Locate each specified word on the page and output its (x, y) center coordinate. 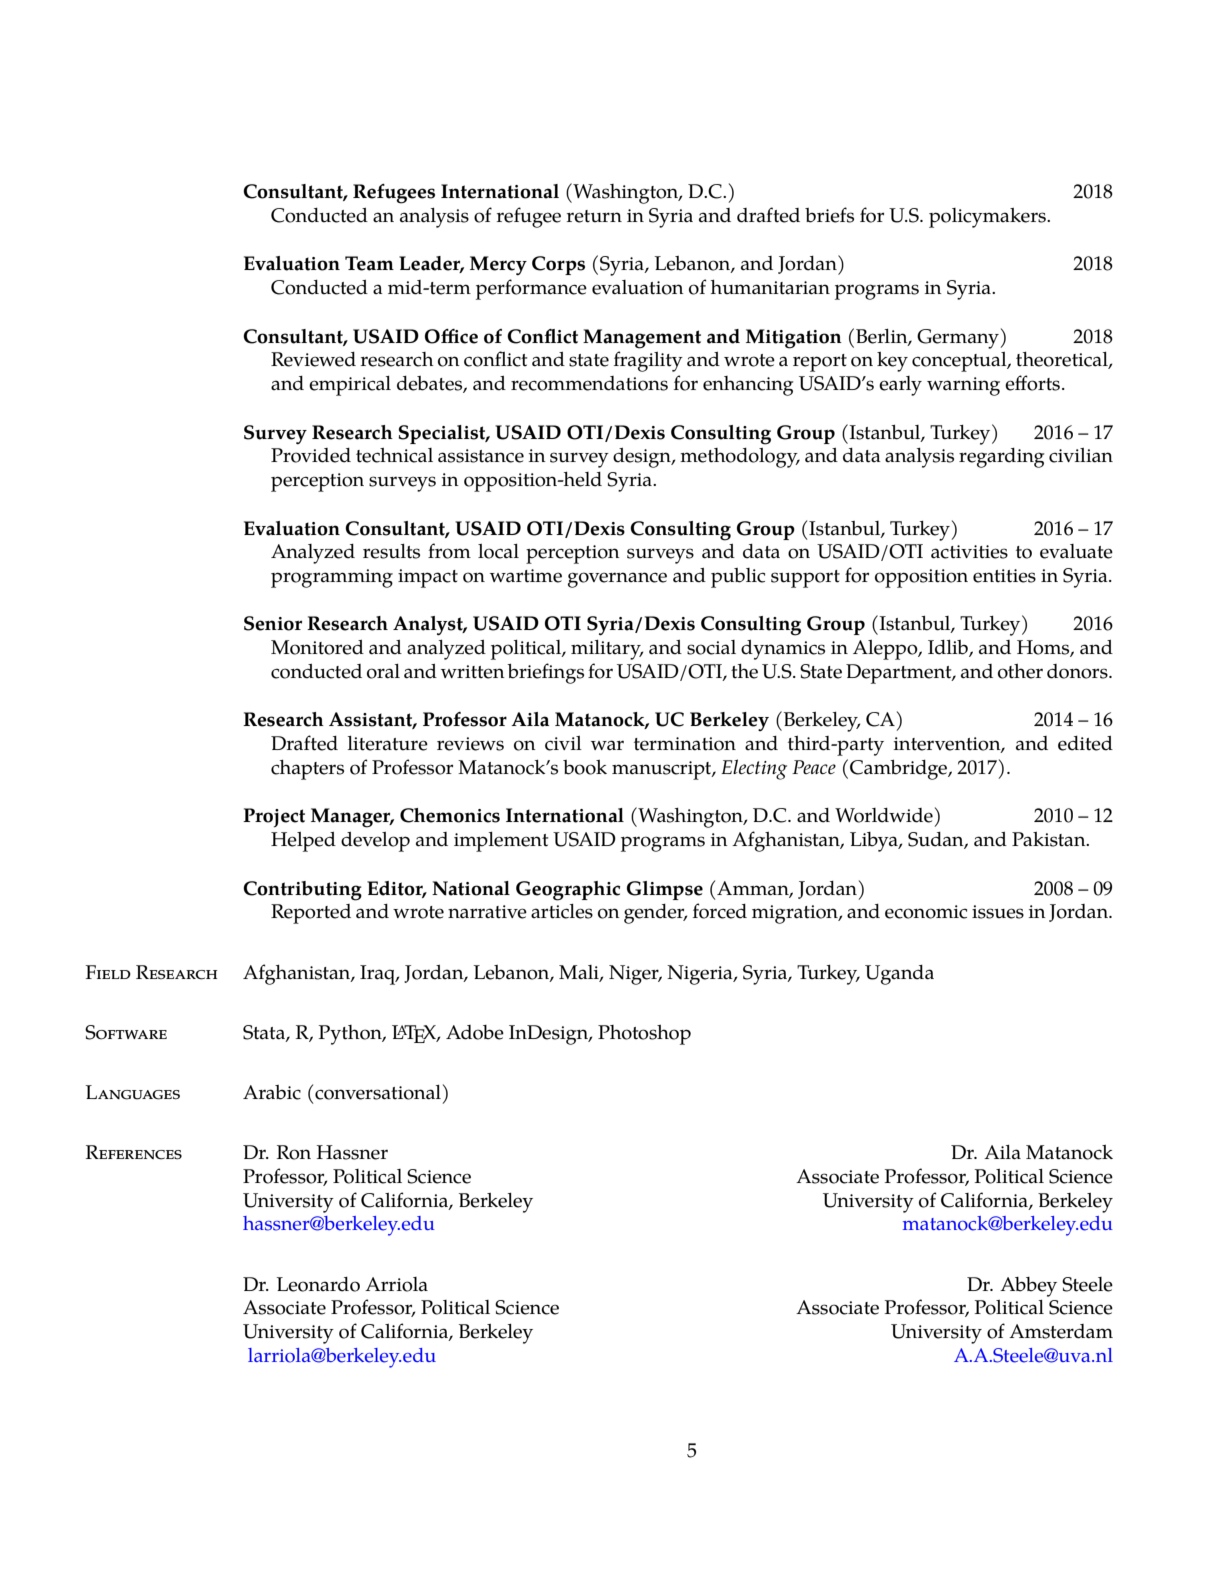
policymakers (988, 218)
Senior (273, 623)
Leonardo (318, 1284)
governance (617, 580)
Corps (558, 265)
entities (1004, 576)
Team (369, 263)
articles (562, 911)
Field (108, 972)
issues (998, 912)
